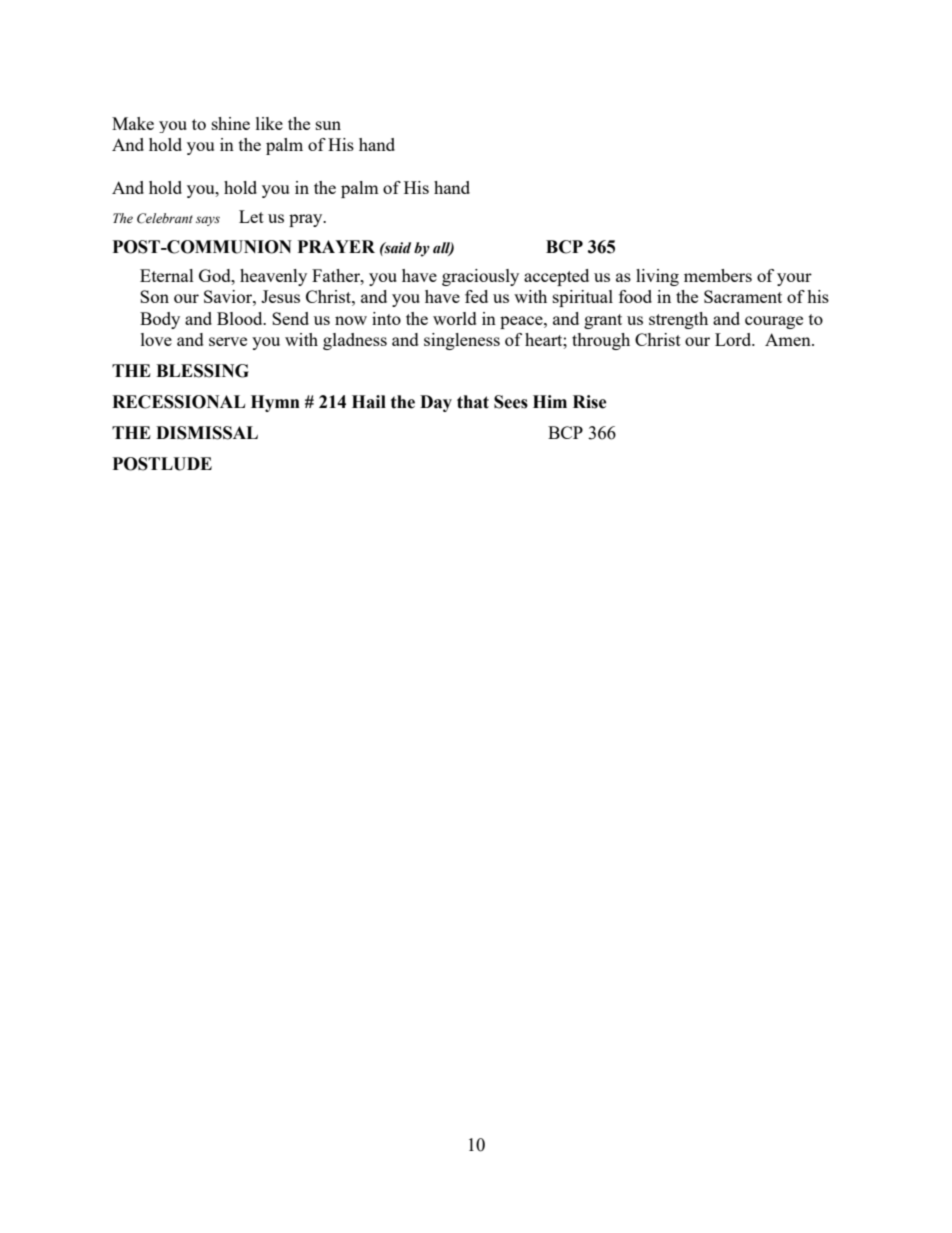 The image size is (952, 1233). Describe the element at coordinates (328, 125) in the document. I see `sun` at that location.
